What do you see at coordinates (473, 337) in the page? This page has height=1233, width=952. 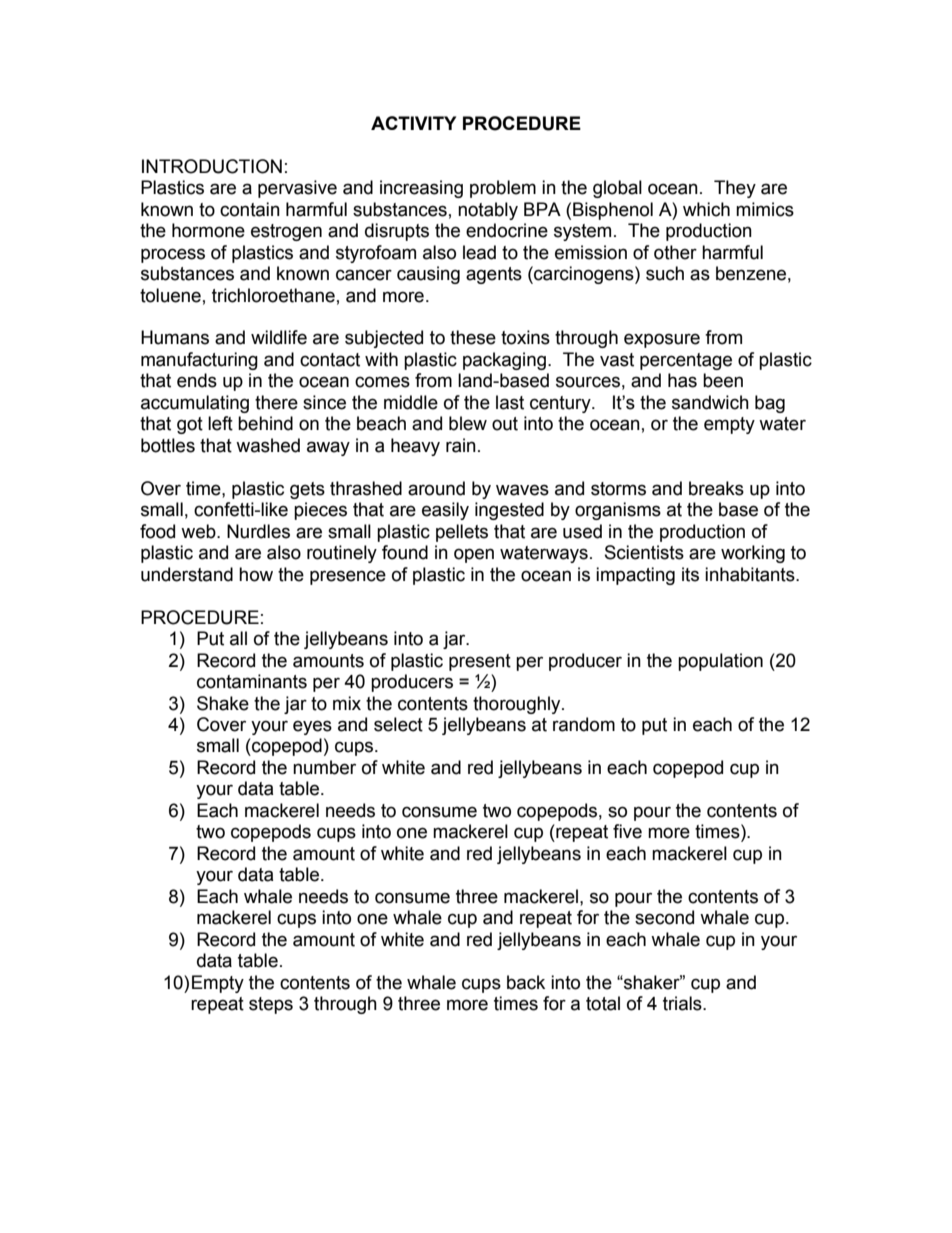 I see `these` at bounding box center [473, 337].
